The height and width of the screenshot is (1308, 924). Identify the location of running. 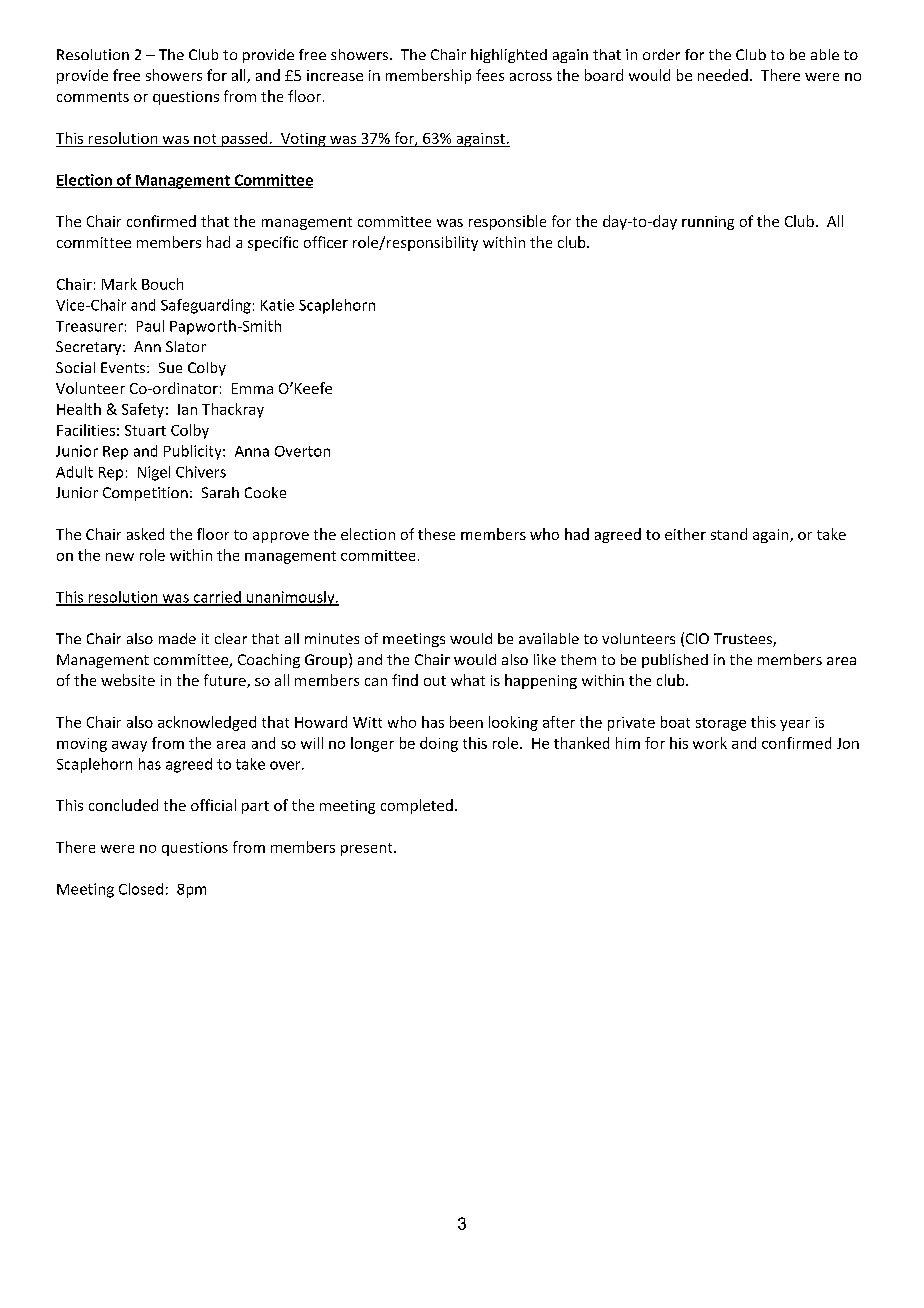
(708, 223).
